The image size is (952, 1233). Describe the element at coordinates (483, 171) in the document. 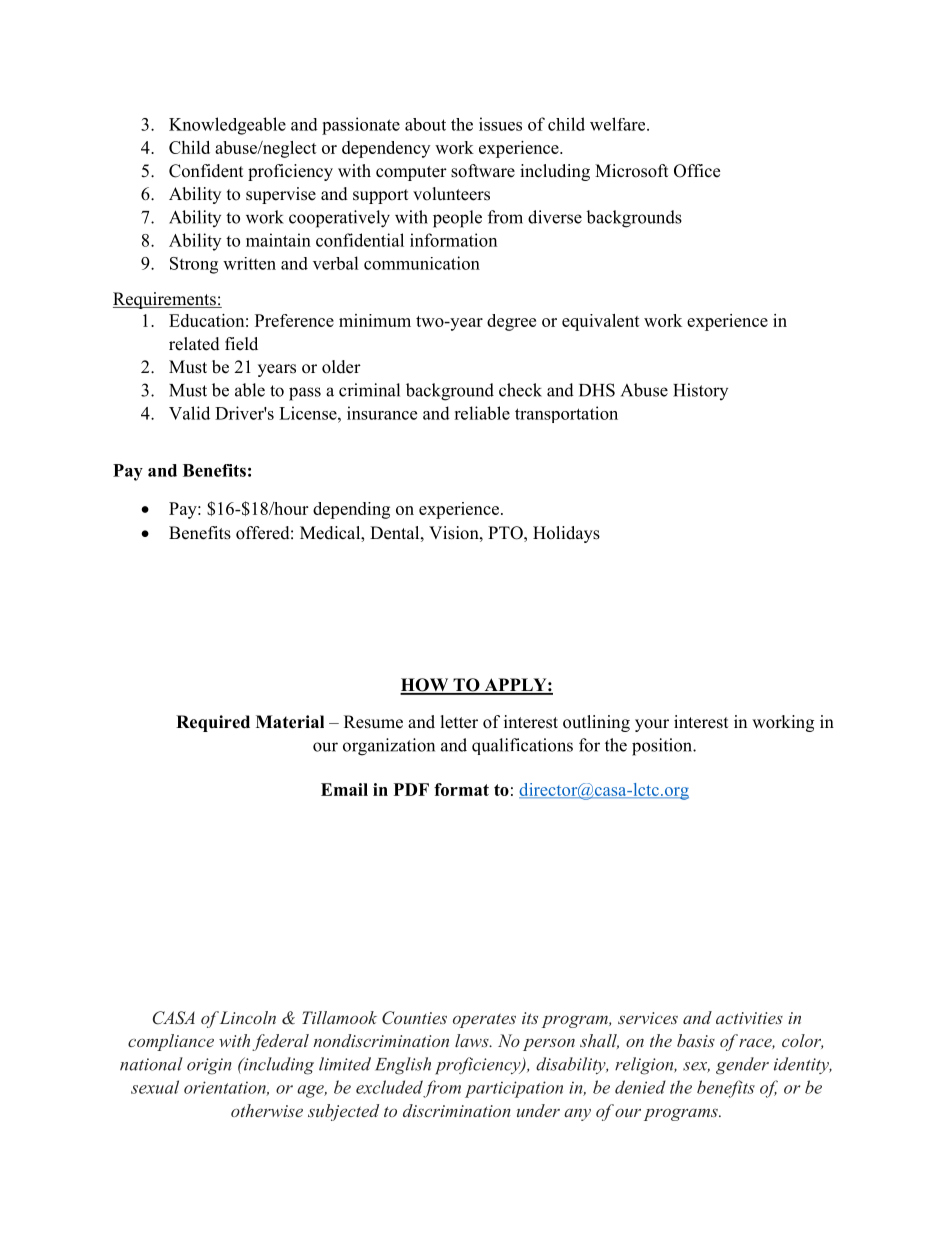

I see `software` at that location.
